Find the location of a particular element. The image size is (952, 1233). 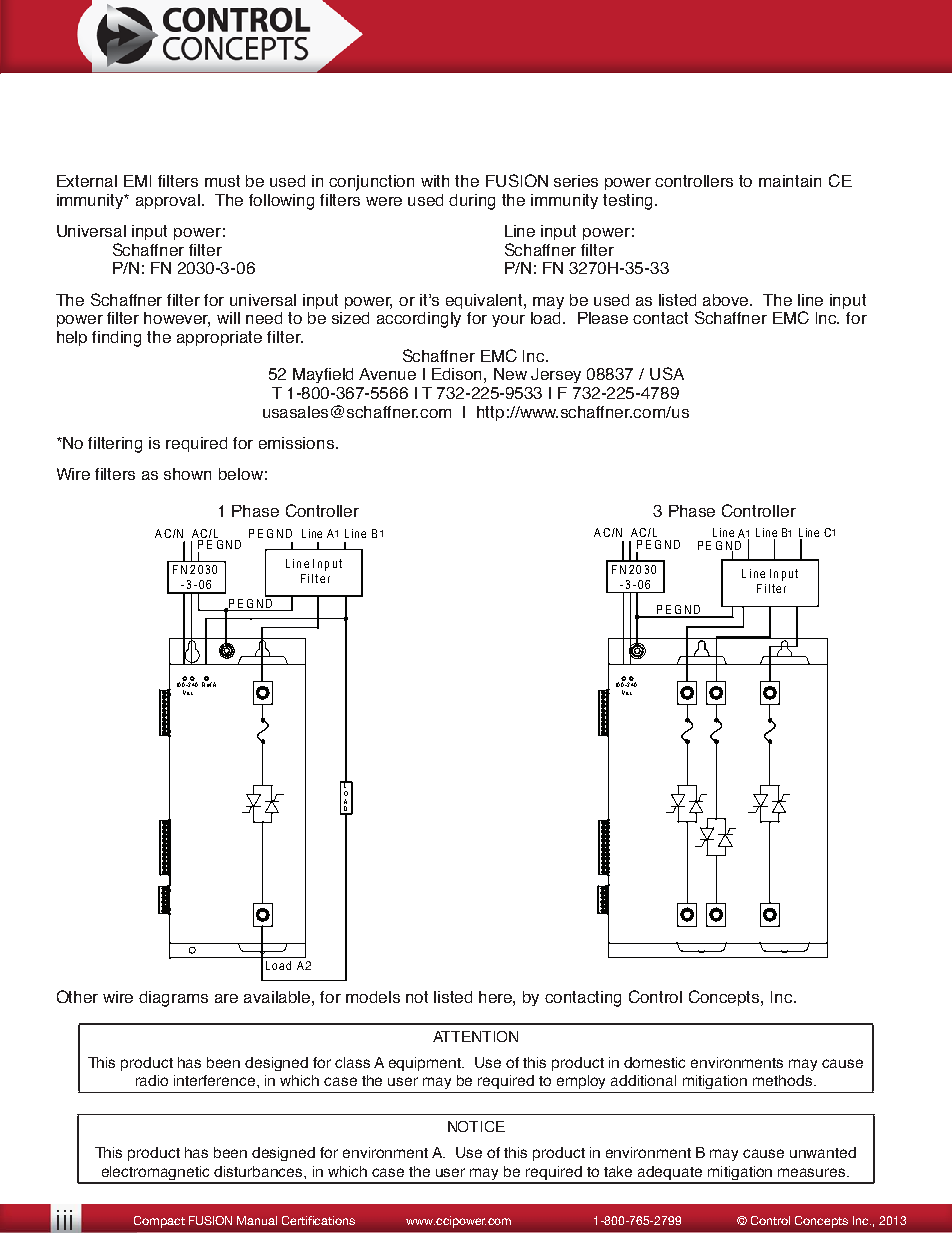

diagrams is located at coordinates (173, 999).
